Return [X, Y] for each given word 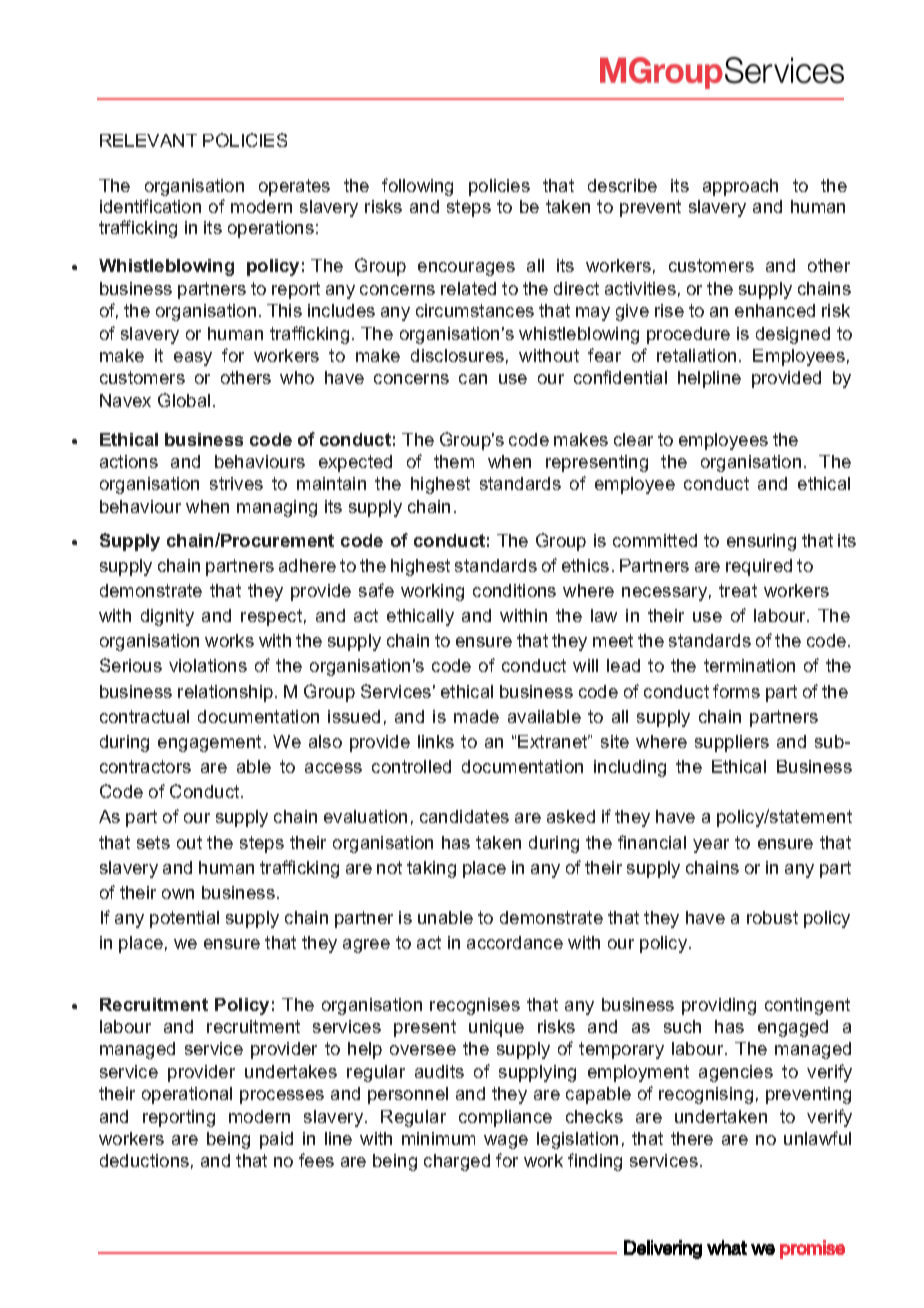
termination [749, 665]
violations [208, 665]
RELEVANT [148, 140]
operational [187, 1095]
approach [740, 187]
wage [506, 1142]
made [476, 716]
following [417, 187]
